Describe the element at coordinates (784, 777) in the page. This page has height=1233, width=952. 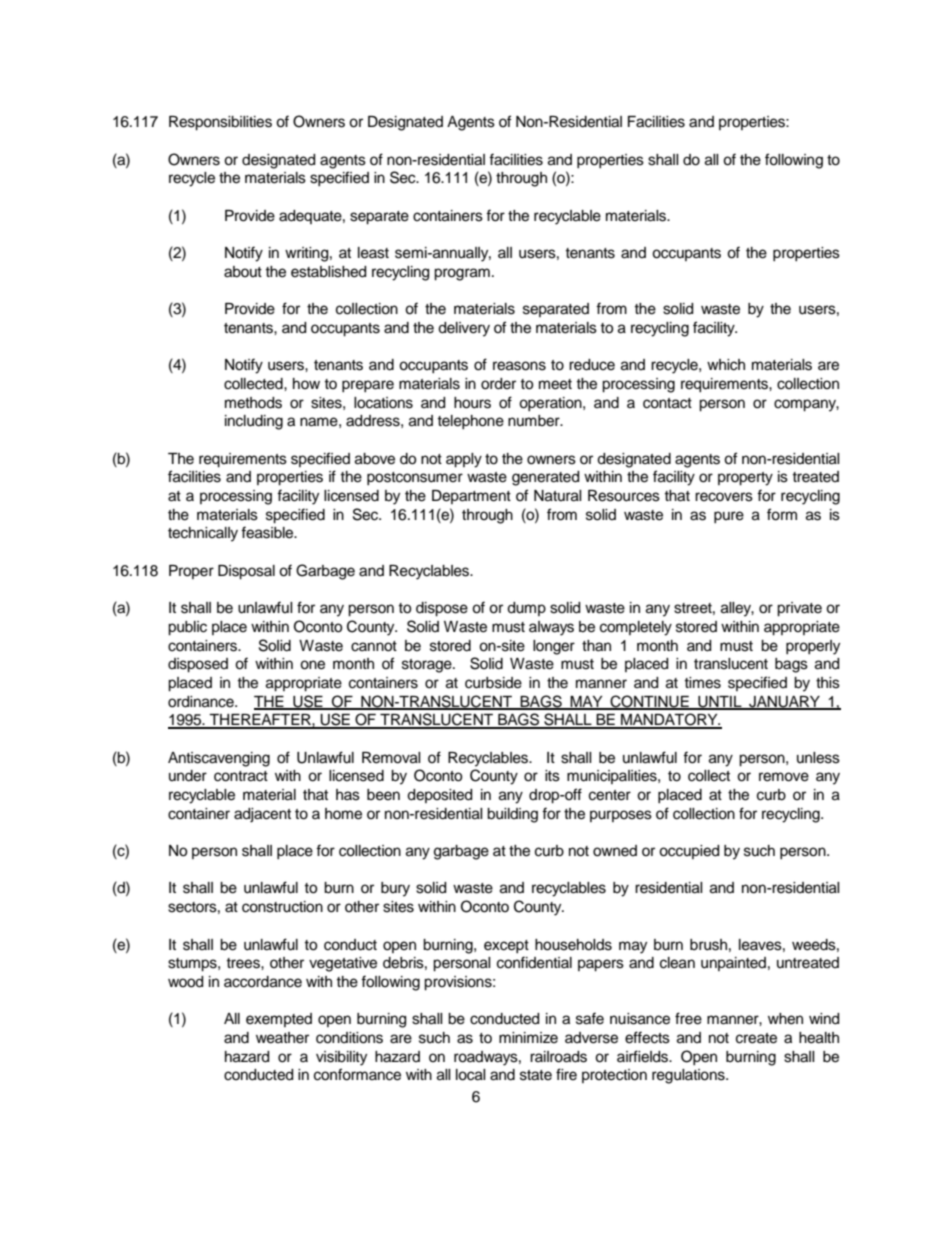
I see `remove` at that location.
